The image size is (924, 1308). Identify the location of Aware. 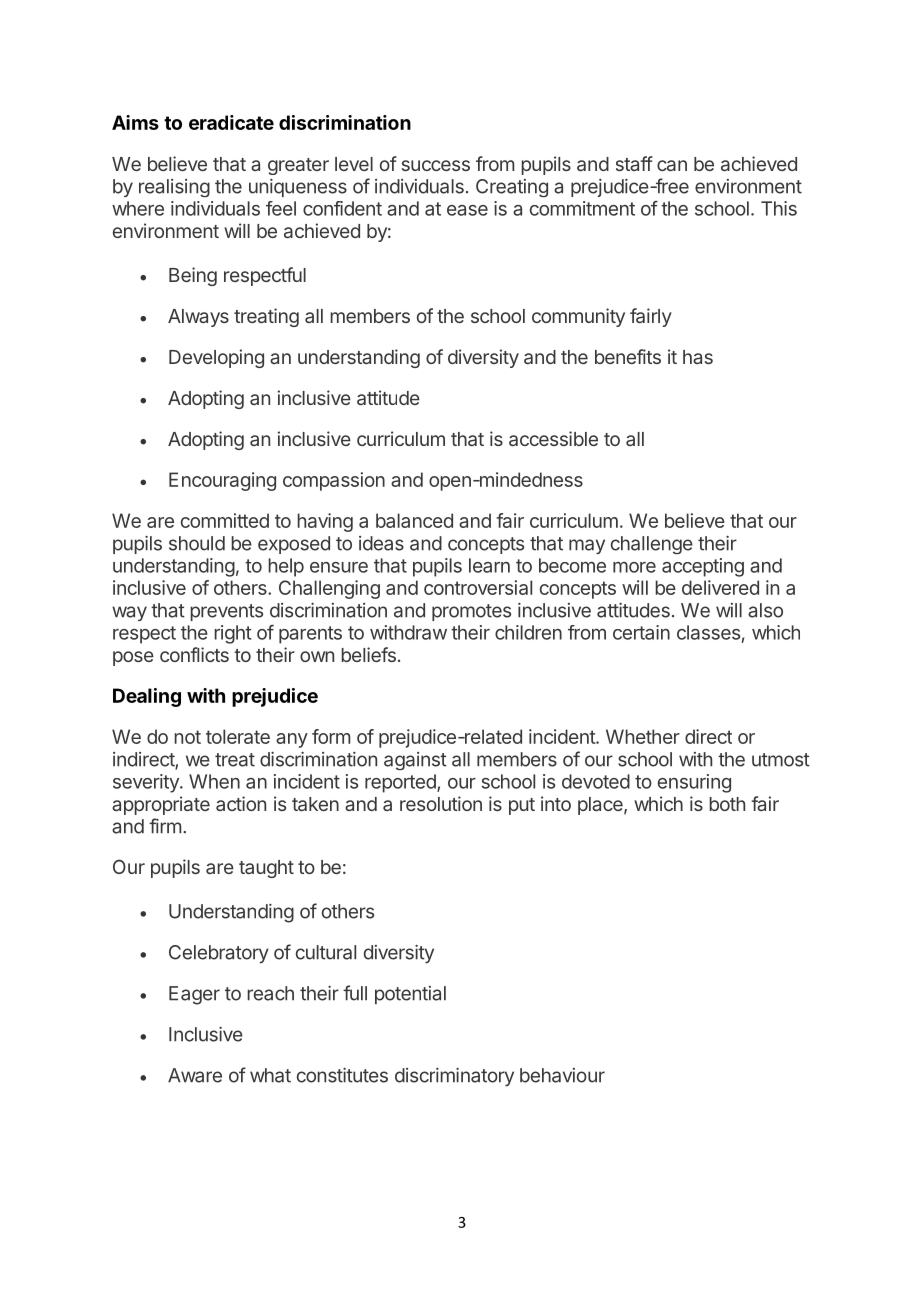
(195, 1075).
